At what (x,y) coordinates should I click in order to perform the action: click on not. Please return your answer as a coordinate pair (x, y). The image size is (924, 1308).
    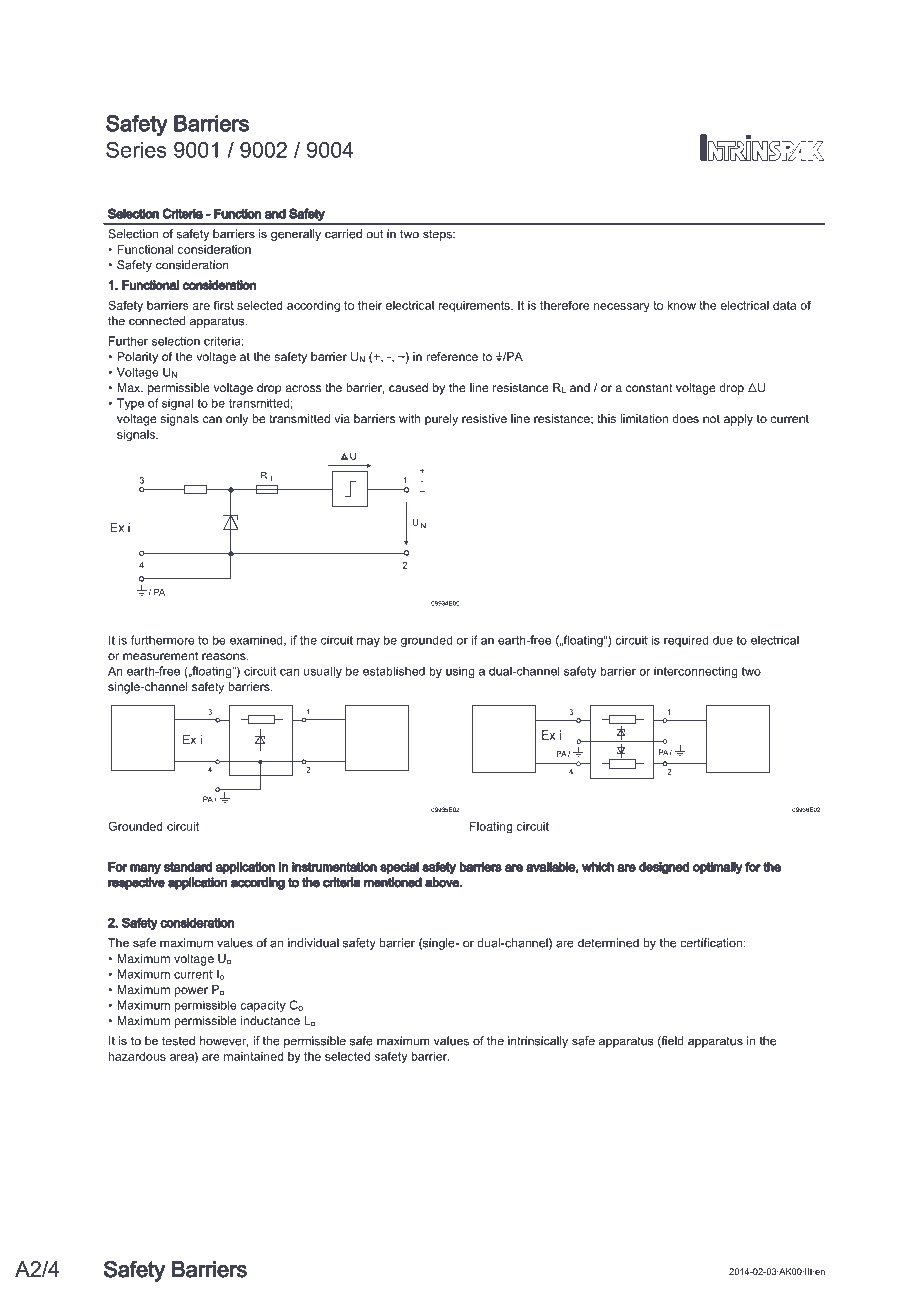
    Looking at the image, I should click on (711, 418).
